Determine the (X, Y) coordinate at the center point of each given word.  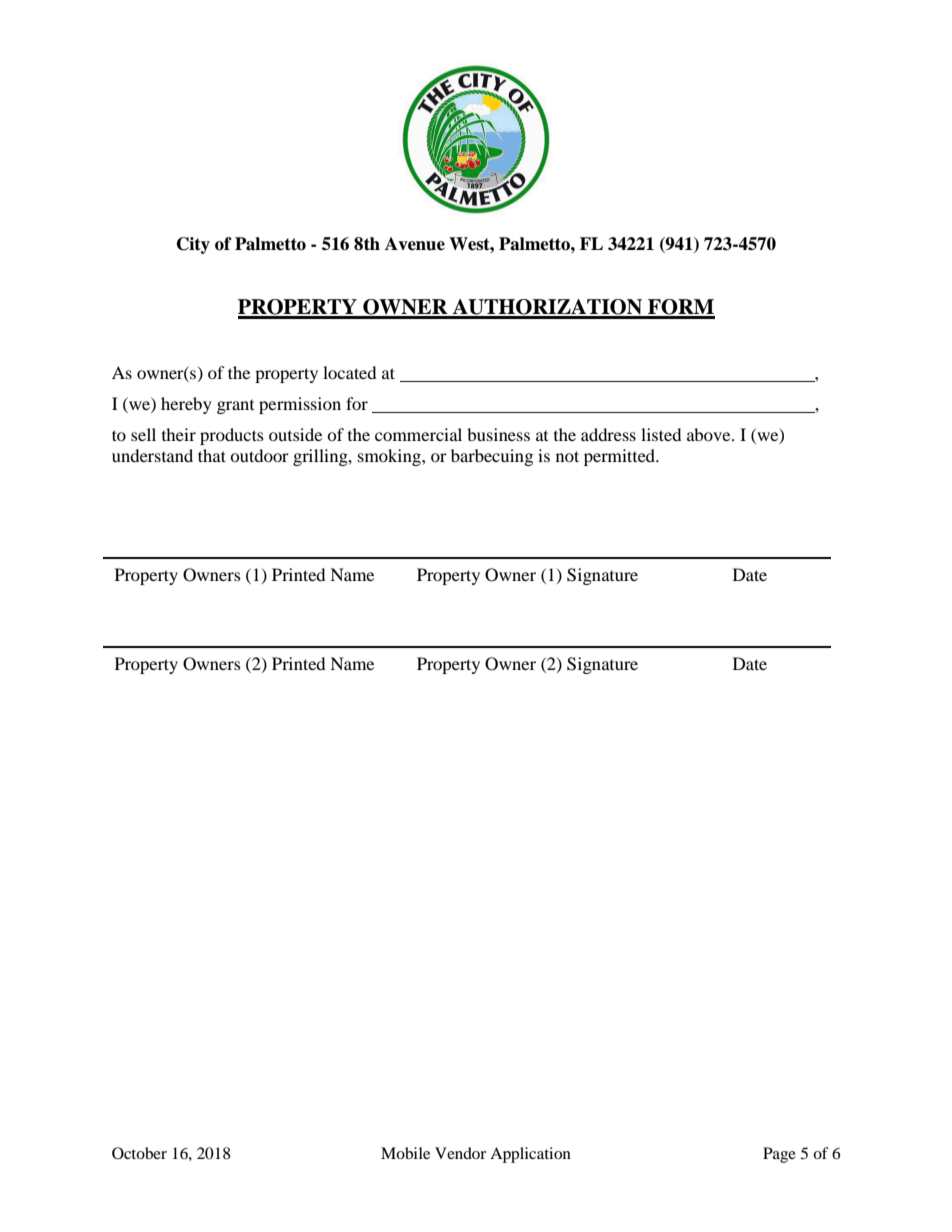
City (193, 245)
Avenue (415, 244)
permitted (620, 457)
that (212, 455)
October (139, 1153)
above (710, 434)
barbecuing (492, 457)
